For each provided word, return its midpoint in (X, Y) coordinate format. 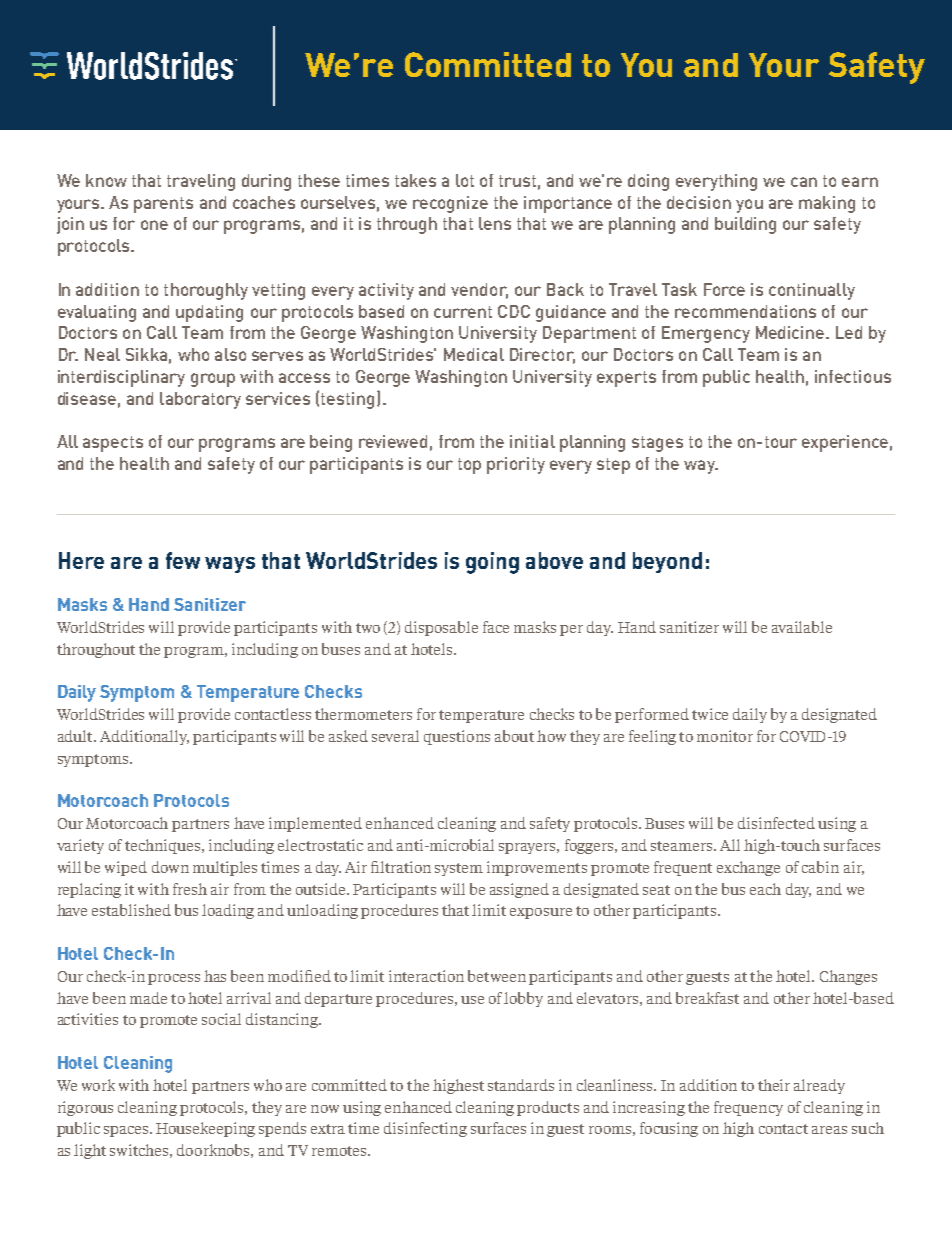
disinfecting (425, 1129)
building (745, 225)
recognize (450, 204)
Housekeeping (205, 1129)
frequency (748, 1108)
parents (163, 205)
